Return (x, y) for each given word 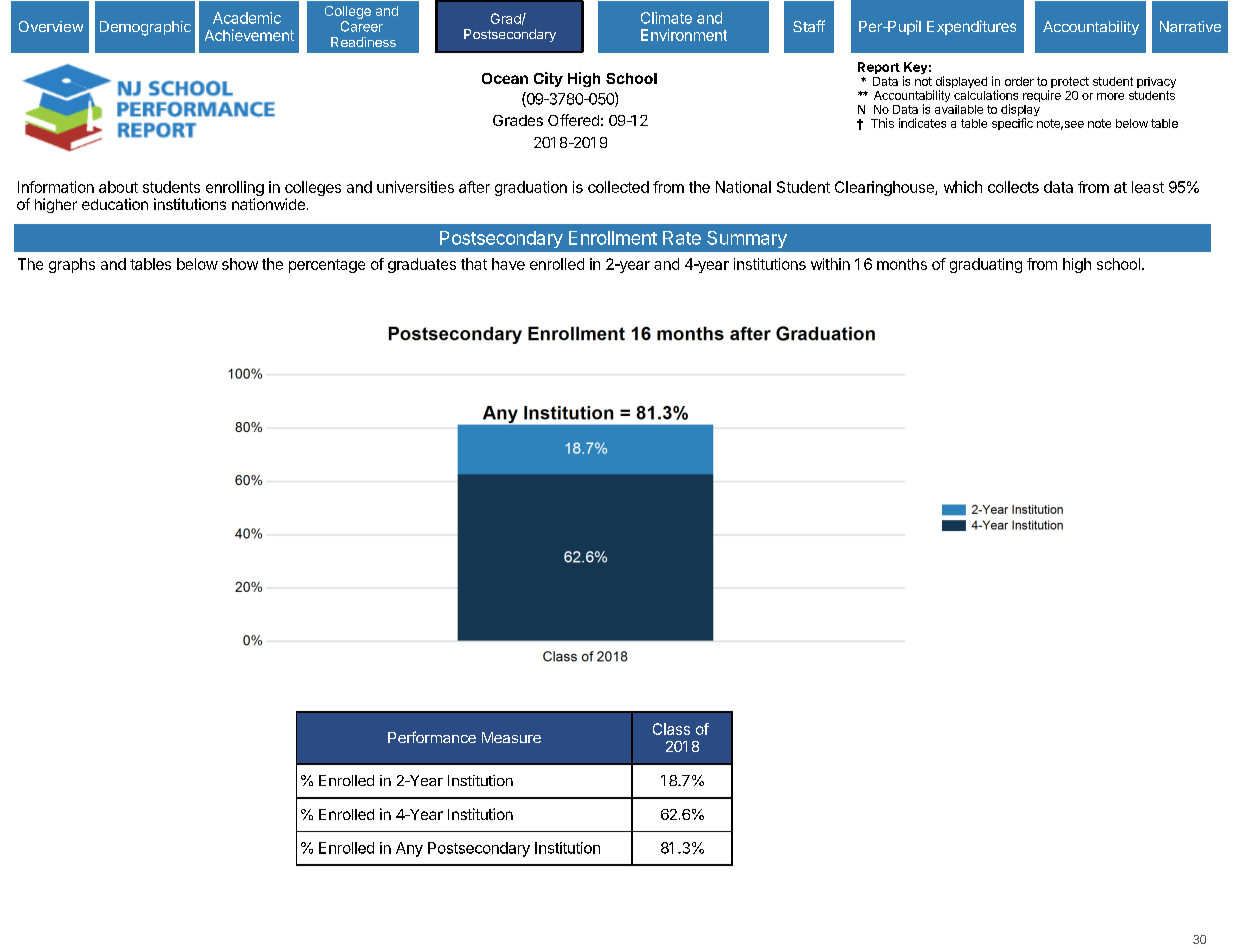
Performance (432, 737)
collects (1013, 187)
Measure (511, 737)
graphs (72, 265)
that (474, 264)
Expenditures (971, 27)
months (902, 264)
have (508, 264)
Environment (684, 35)
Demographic (145, 28)
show (240, 264)
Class (671, 729)
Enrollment (613, 238)
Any (409, 849)
